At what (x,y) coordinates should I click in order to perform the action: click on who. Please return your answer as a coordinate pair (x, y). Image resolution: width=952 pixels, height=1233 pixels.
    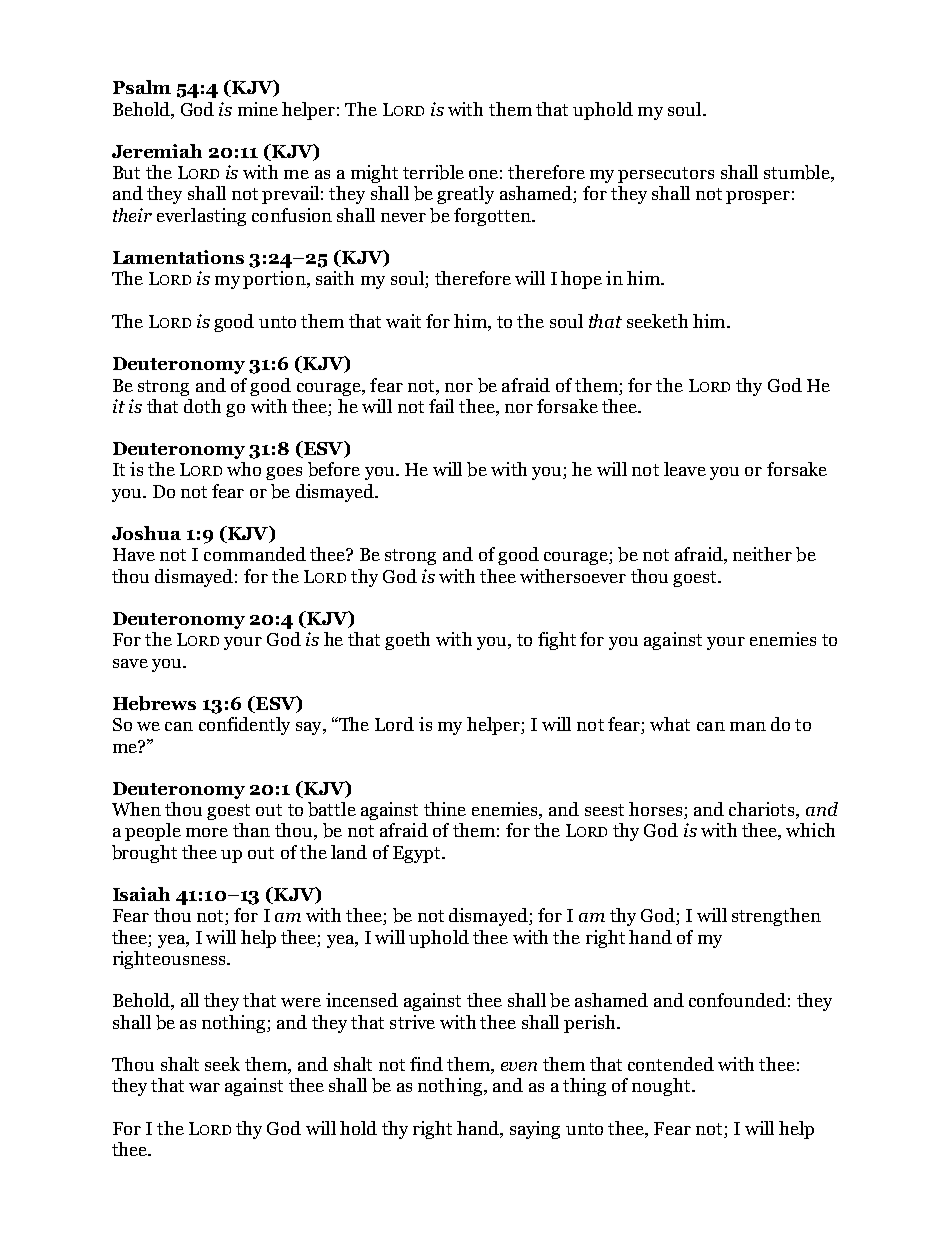
    Looking at the image, I should click on (244, 469).
